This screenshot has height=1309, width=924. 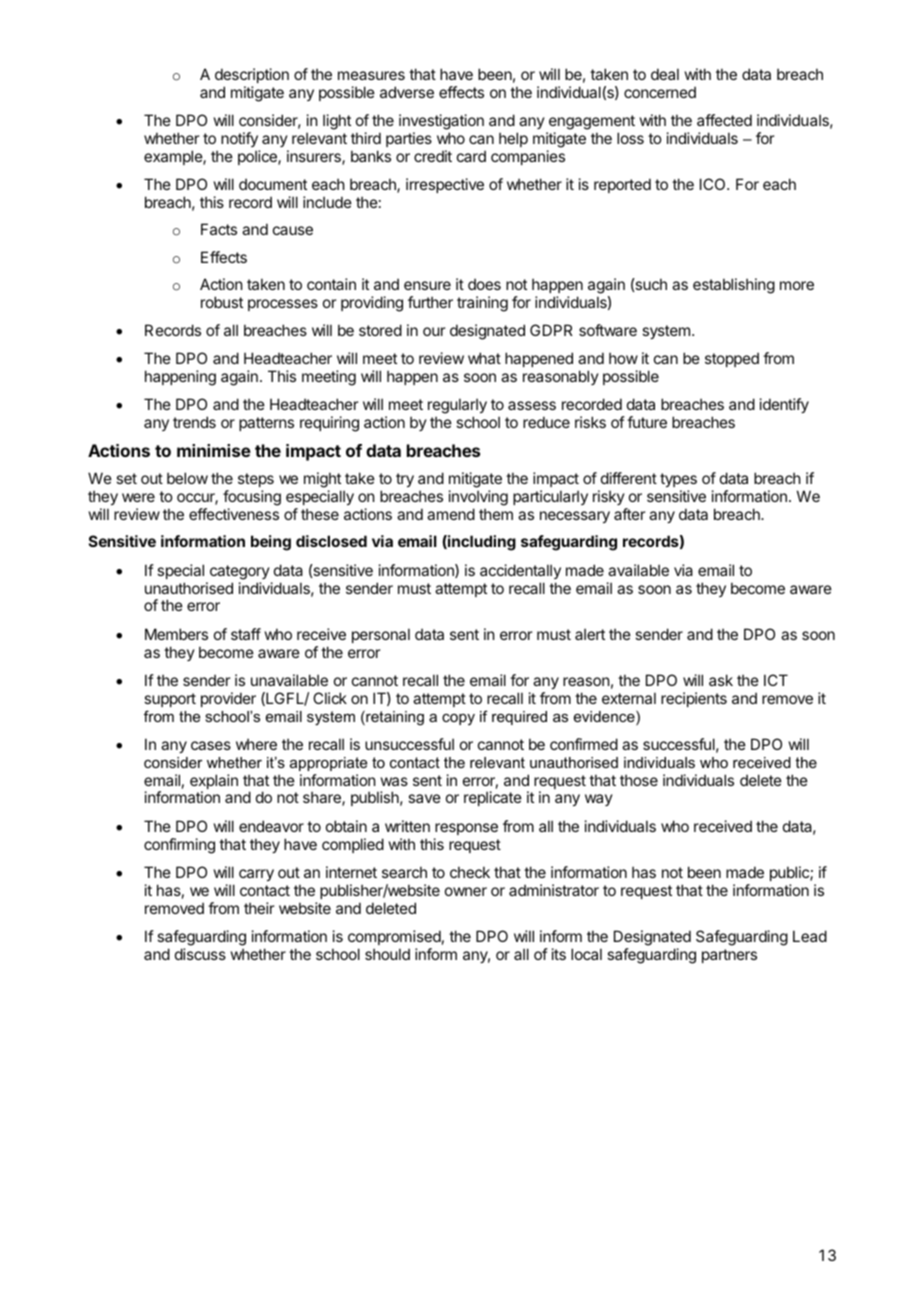 I want to click on affected, so click(x=724, y=120).
